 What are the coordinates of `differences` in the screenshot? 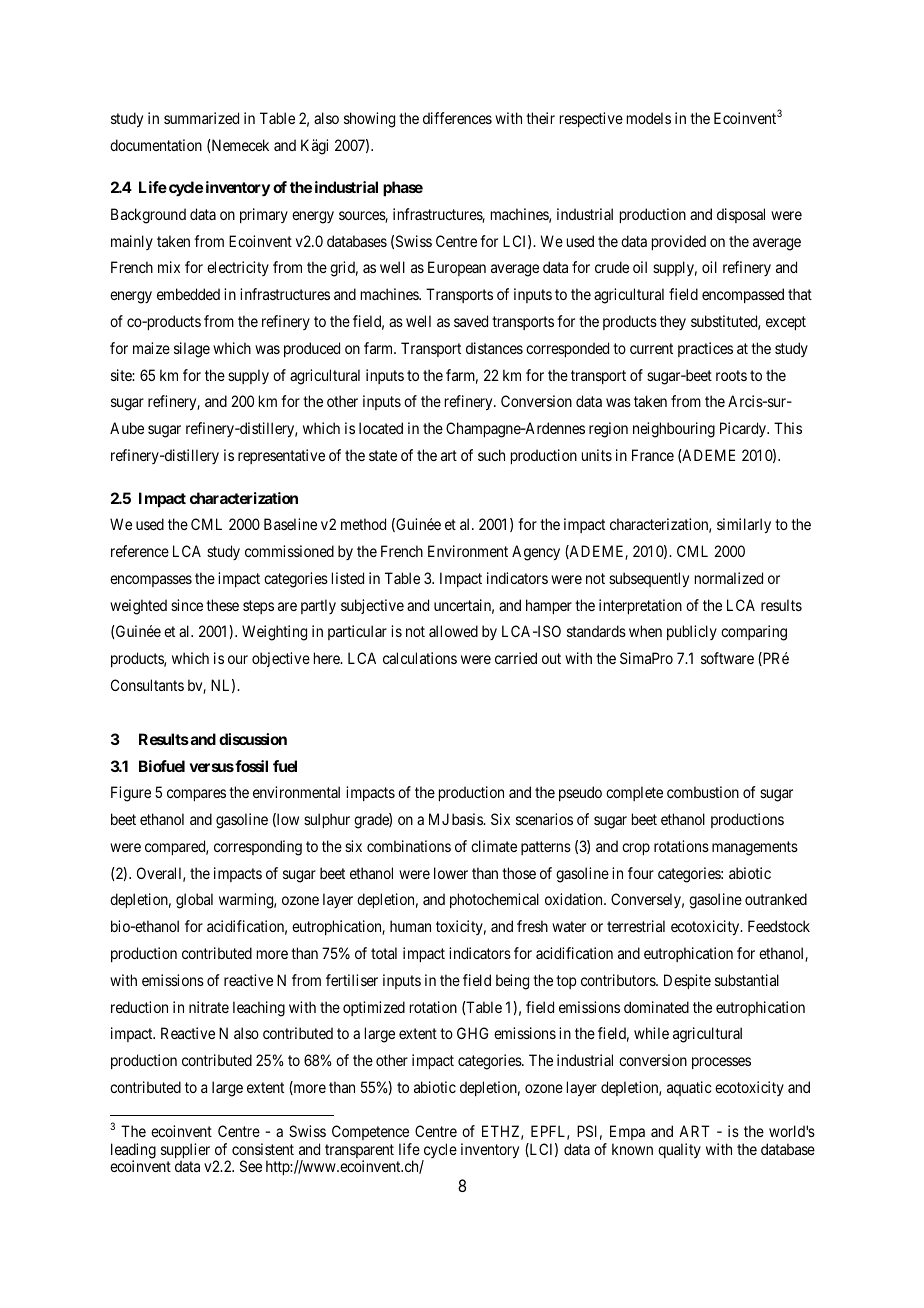 It's located at (457, 118).
